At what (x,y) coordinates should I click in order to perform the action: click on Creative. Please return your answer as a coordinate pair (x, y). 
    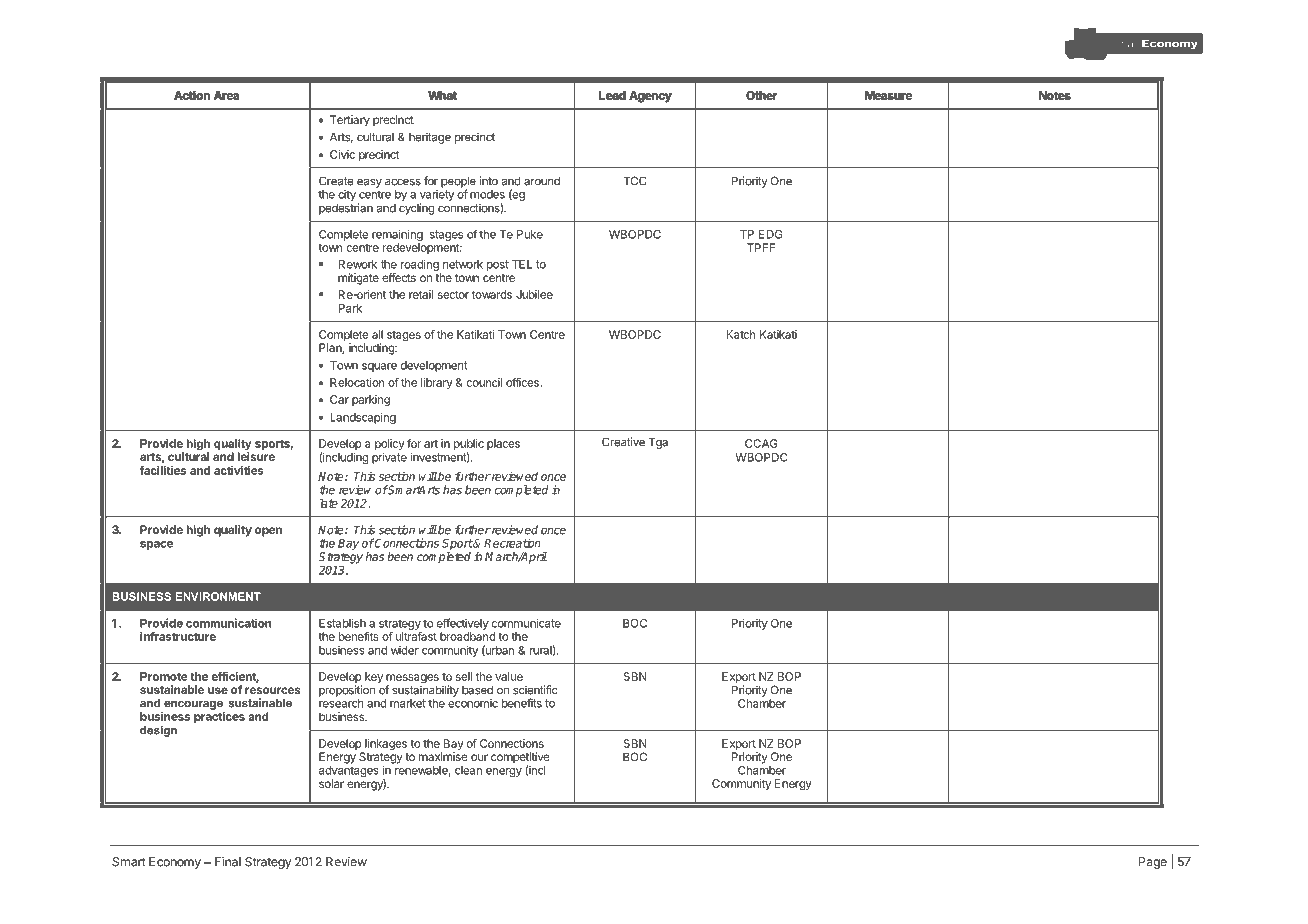
    Looking at the image, I should click on (623, 442).
